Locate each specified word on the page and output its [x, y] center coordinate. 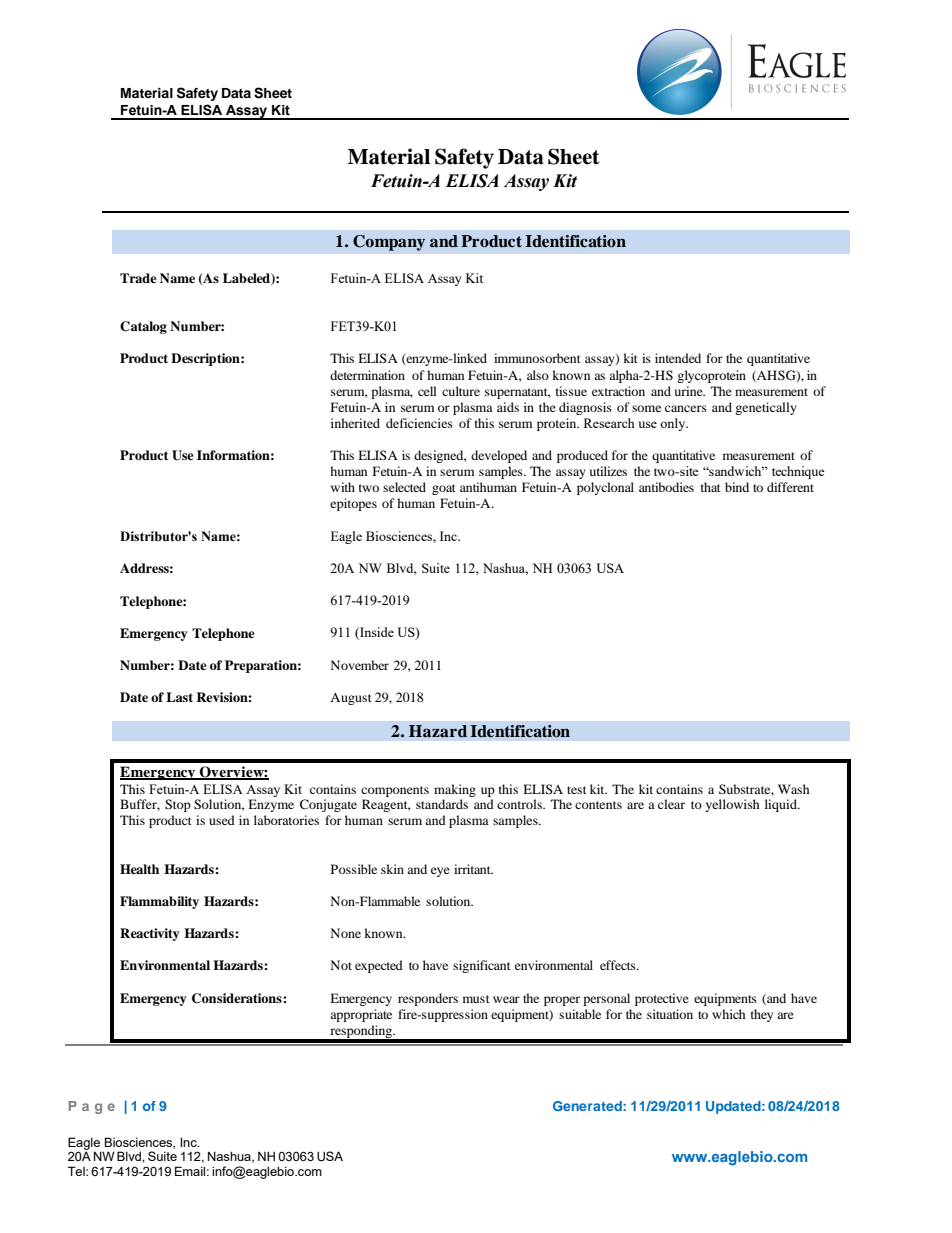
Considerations [238, 998]
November [360, 665]
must [476, 999]
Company [389, 243]
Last [179, 697]
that [711, 487]
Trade [138, 278]
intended [678, 358]
